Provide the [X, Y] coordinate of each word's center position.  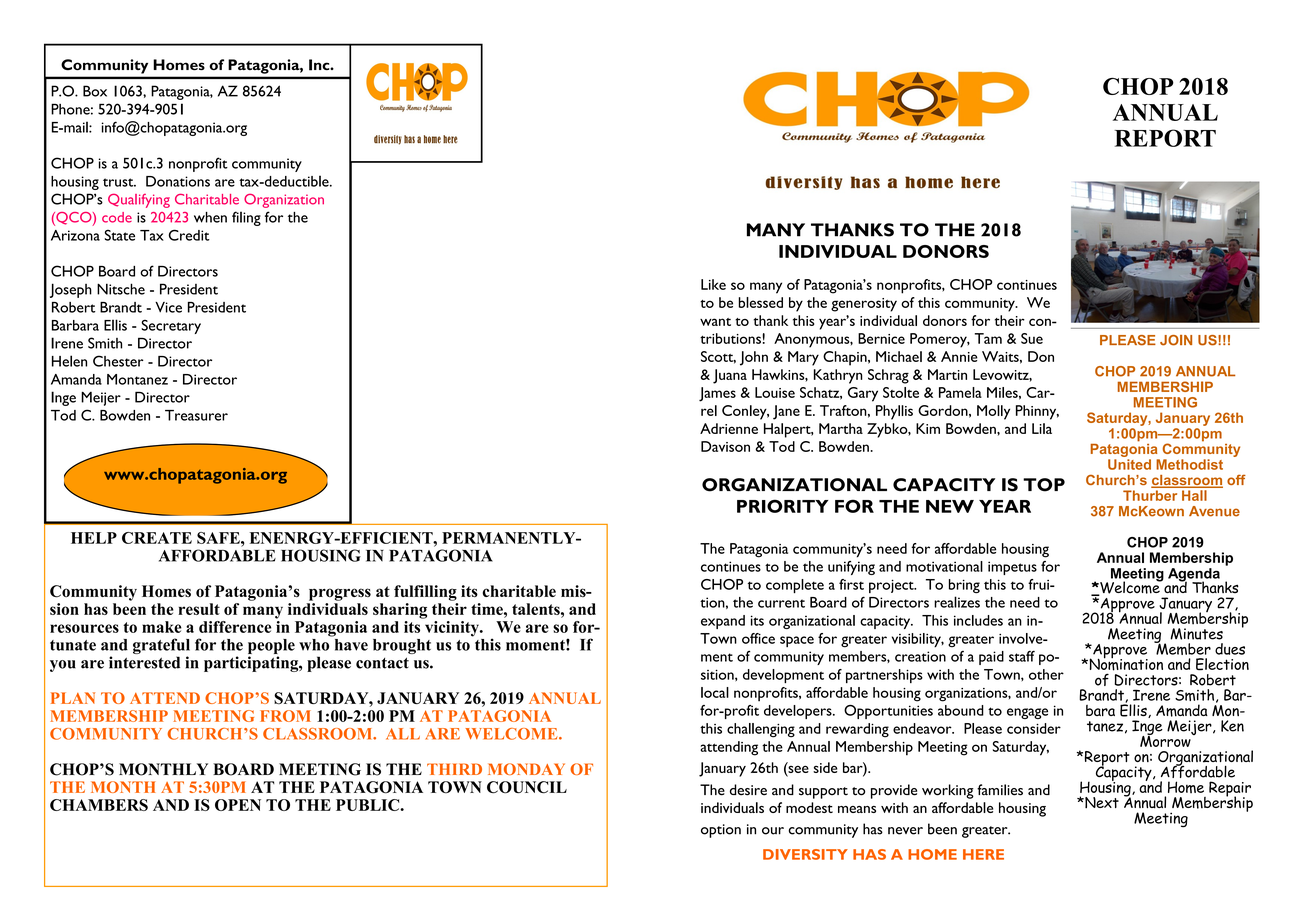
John [754, 358]
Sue [1032, 338]
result [199, 609]
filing [246, 218]
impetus [1012, 568]
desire [748, 790]
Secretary [171, 327]
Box [95, 91]
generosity [864, 305]
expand [723, 622]
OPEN [238, 805]
